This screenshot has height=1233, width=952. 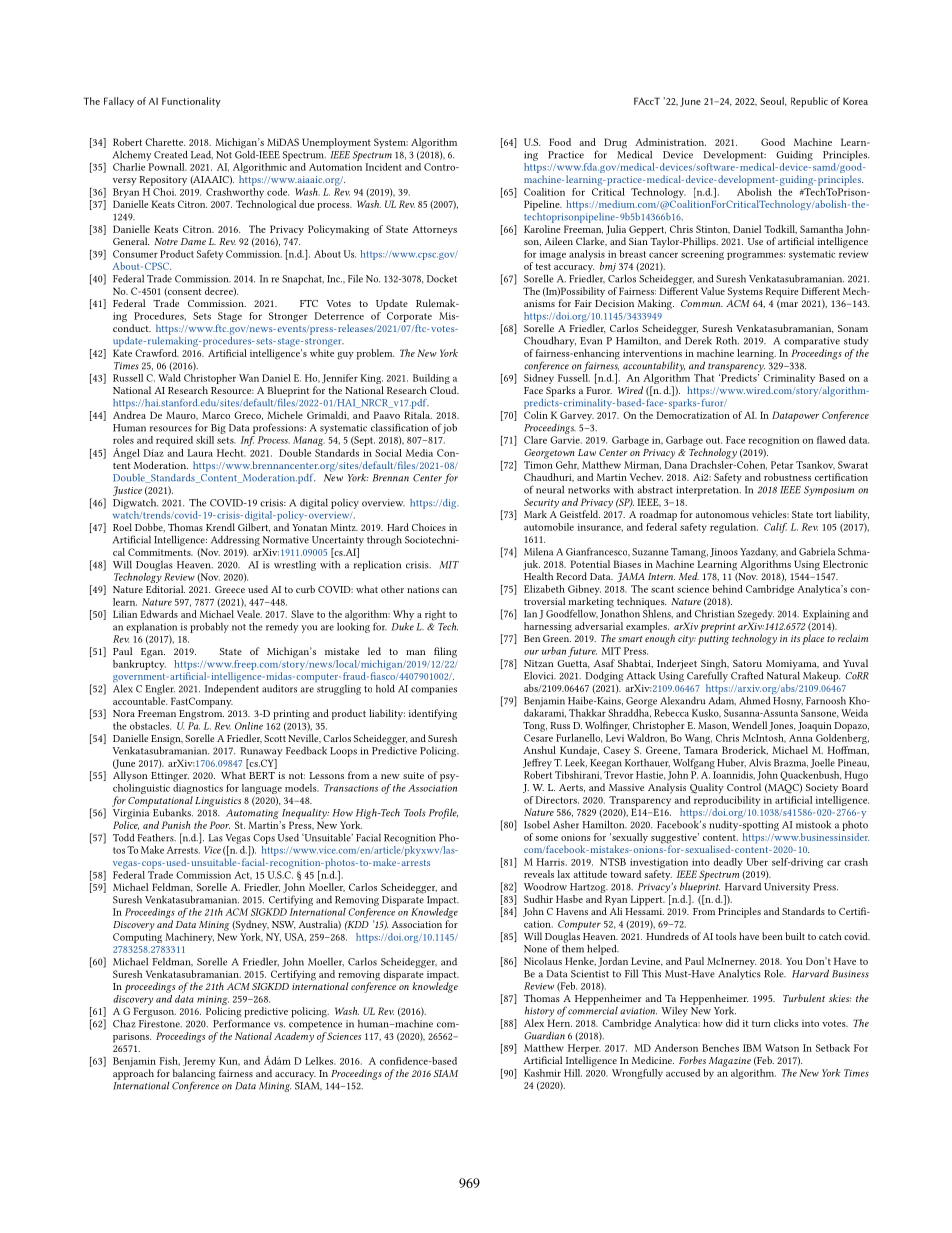 I want to click on Food, so click(x=560, y=142).
